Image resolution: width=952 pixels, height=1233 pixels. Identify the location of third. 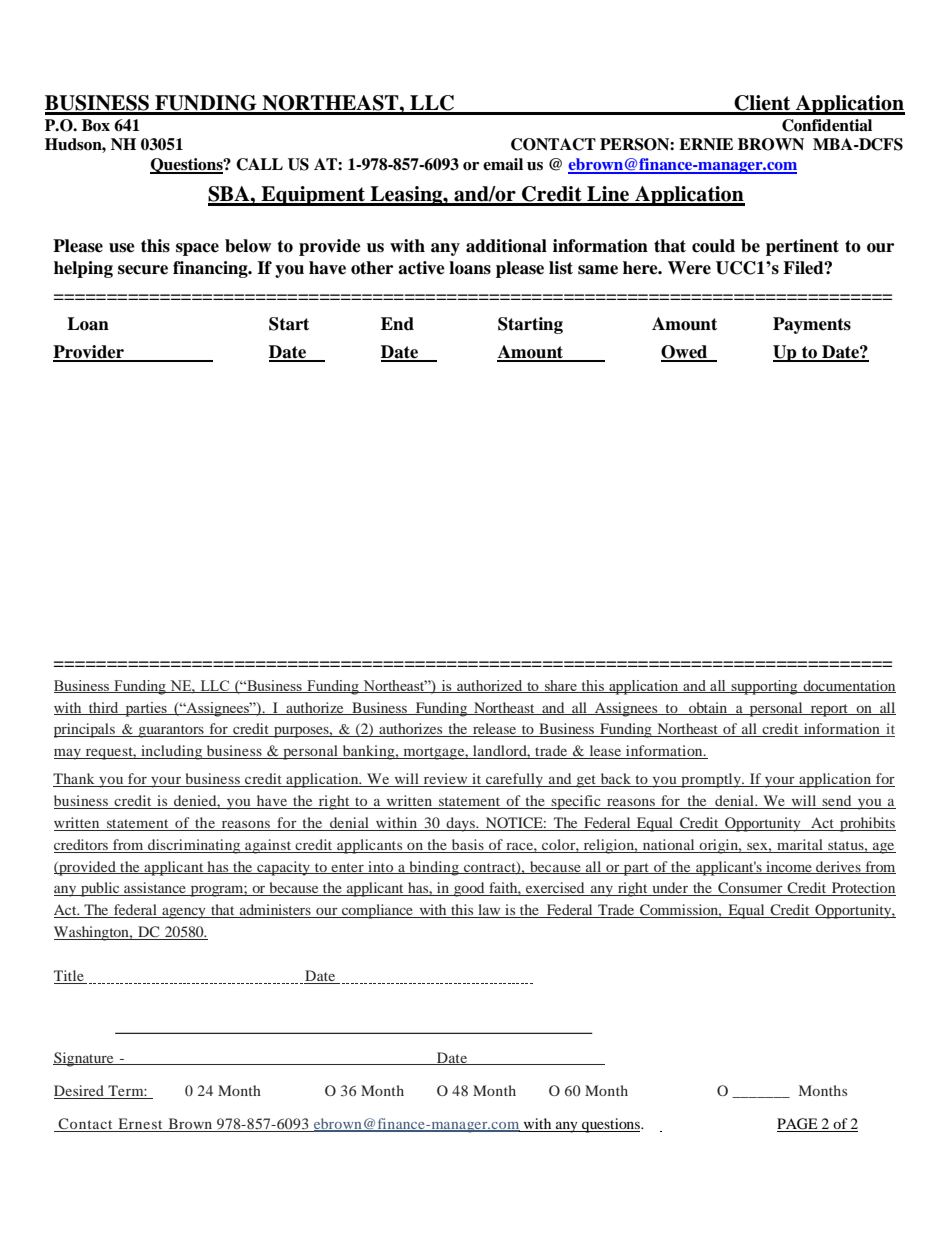
(104, 708).
